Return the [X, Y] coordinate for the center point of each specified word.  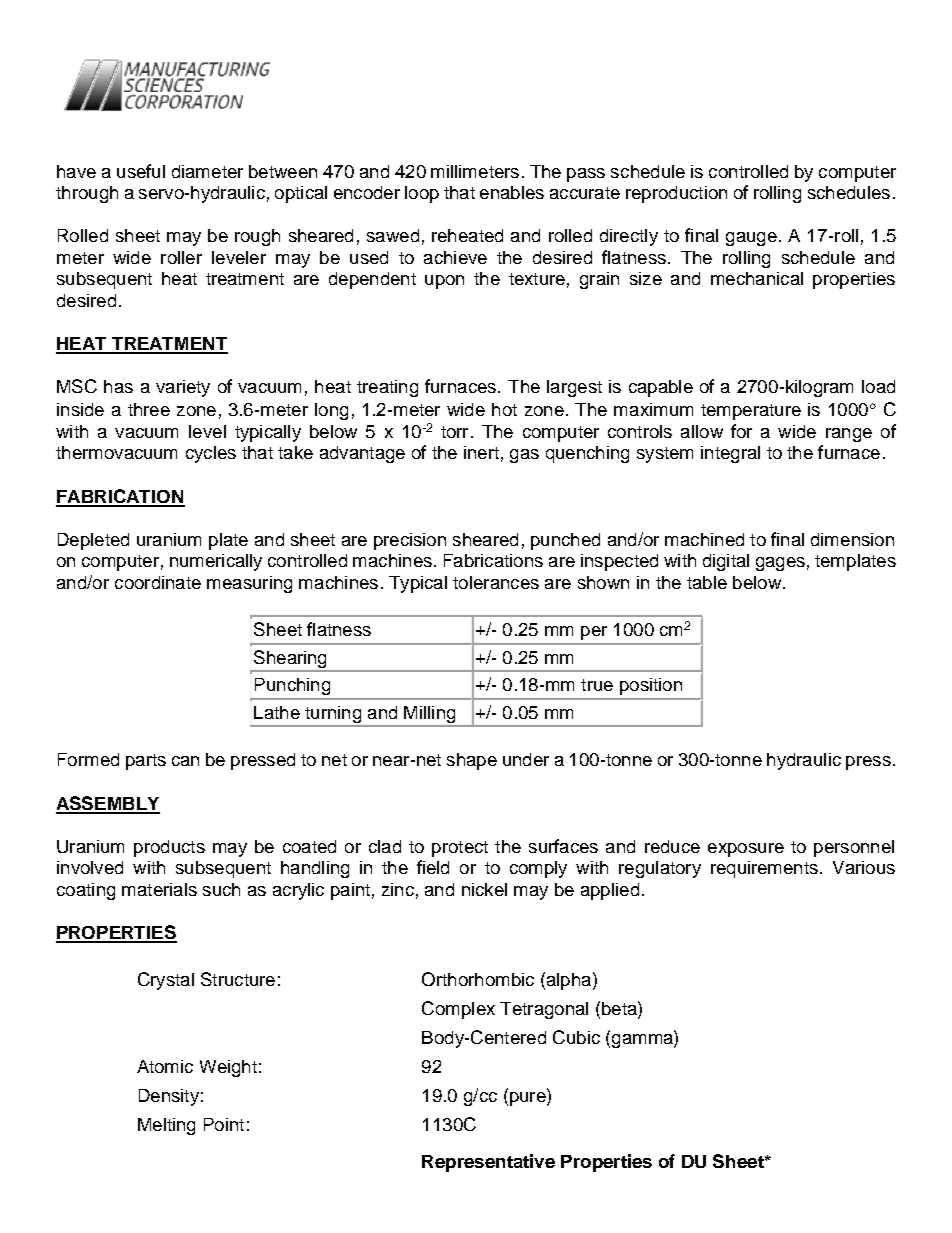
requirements [764, 869]
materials [159, 889]
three [149, 409]
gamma [642, 1041]
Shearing [290, 659]
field [433, 867]
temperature [751, 412]
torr [454, 432]
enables [512, 192]
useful [141, 171]
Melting [166, 1126]
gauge [751, 239]
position [651, 686]
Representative [488, 1163]
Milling [430, 716]
